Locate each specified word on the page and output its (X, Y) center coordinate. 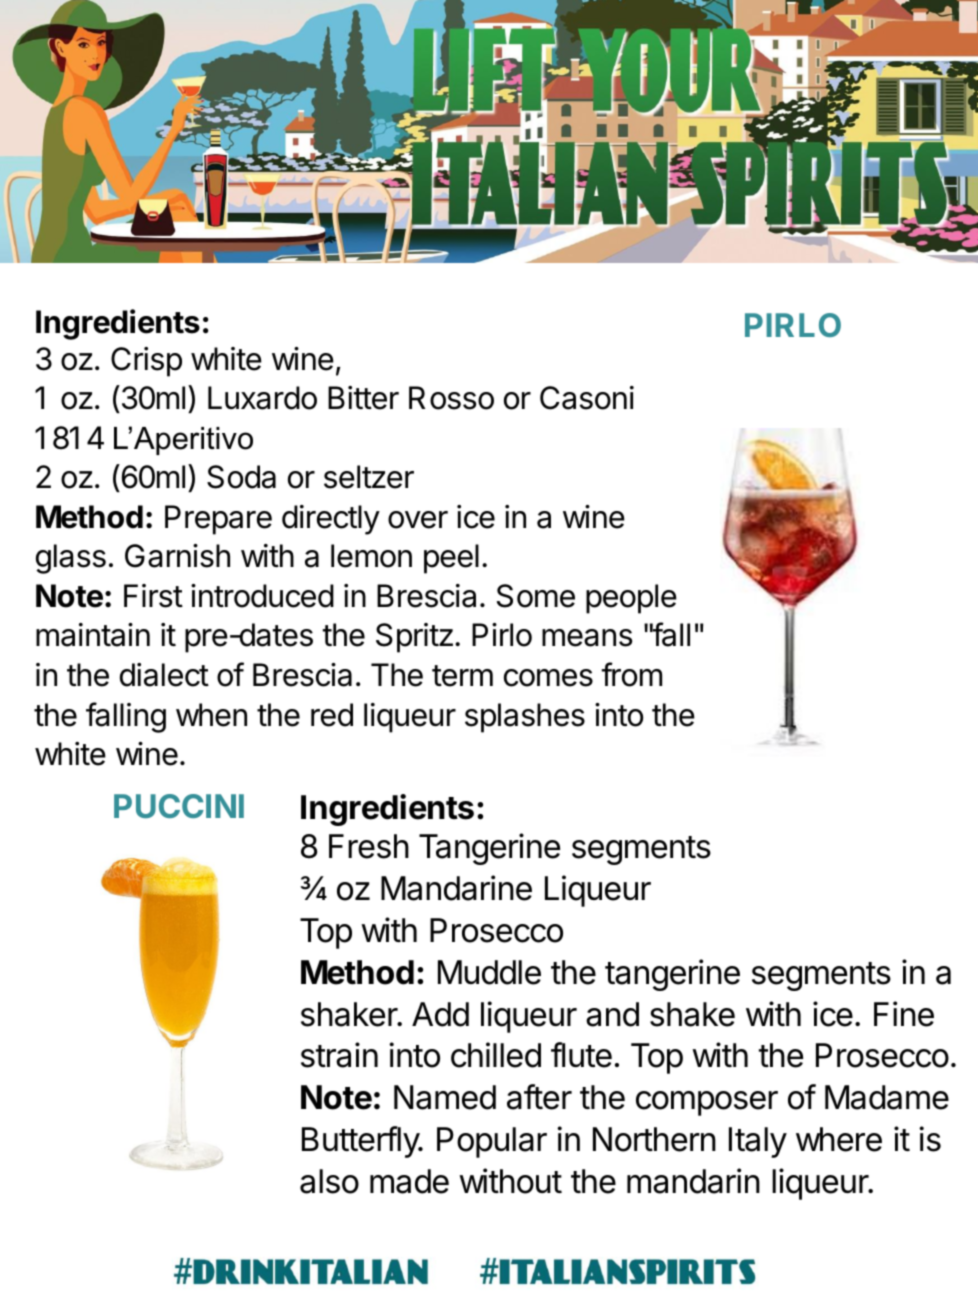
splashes (525, 718)
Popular (492, 1142)
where (839, 1139)
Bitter (363, 398)
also (329, 1181)
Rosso (451, 398)
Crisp (146, 362)
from (631, 674)
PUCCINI (179, 806)
